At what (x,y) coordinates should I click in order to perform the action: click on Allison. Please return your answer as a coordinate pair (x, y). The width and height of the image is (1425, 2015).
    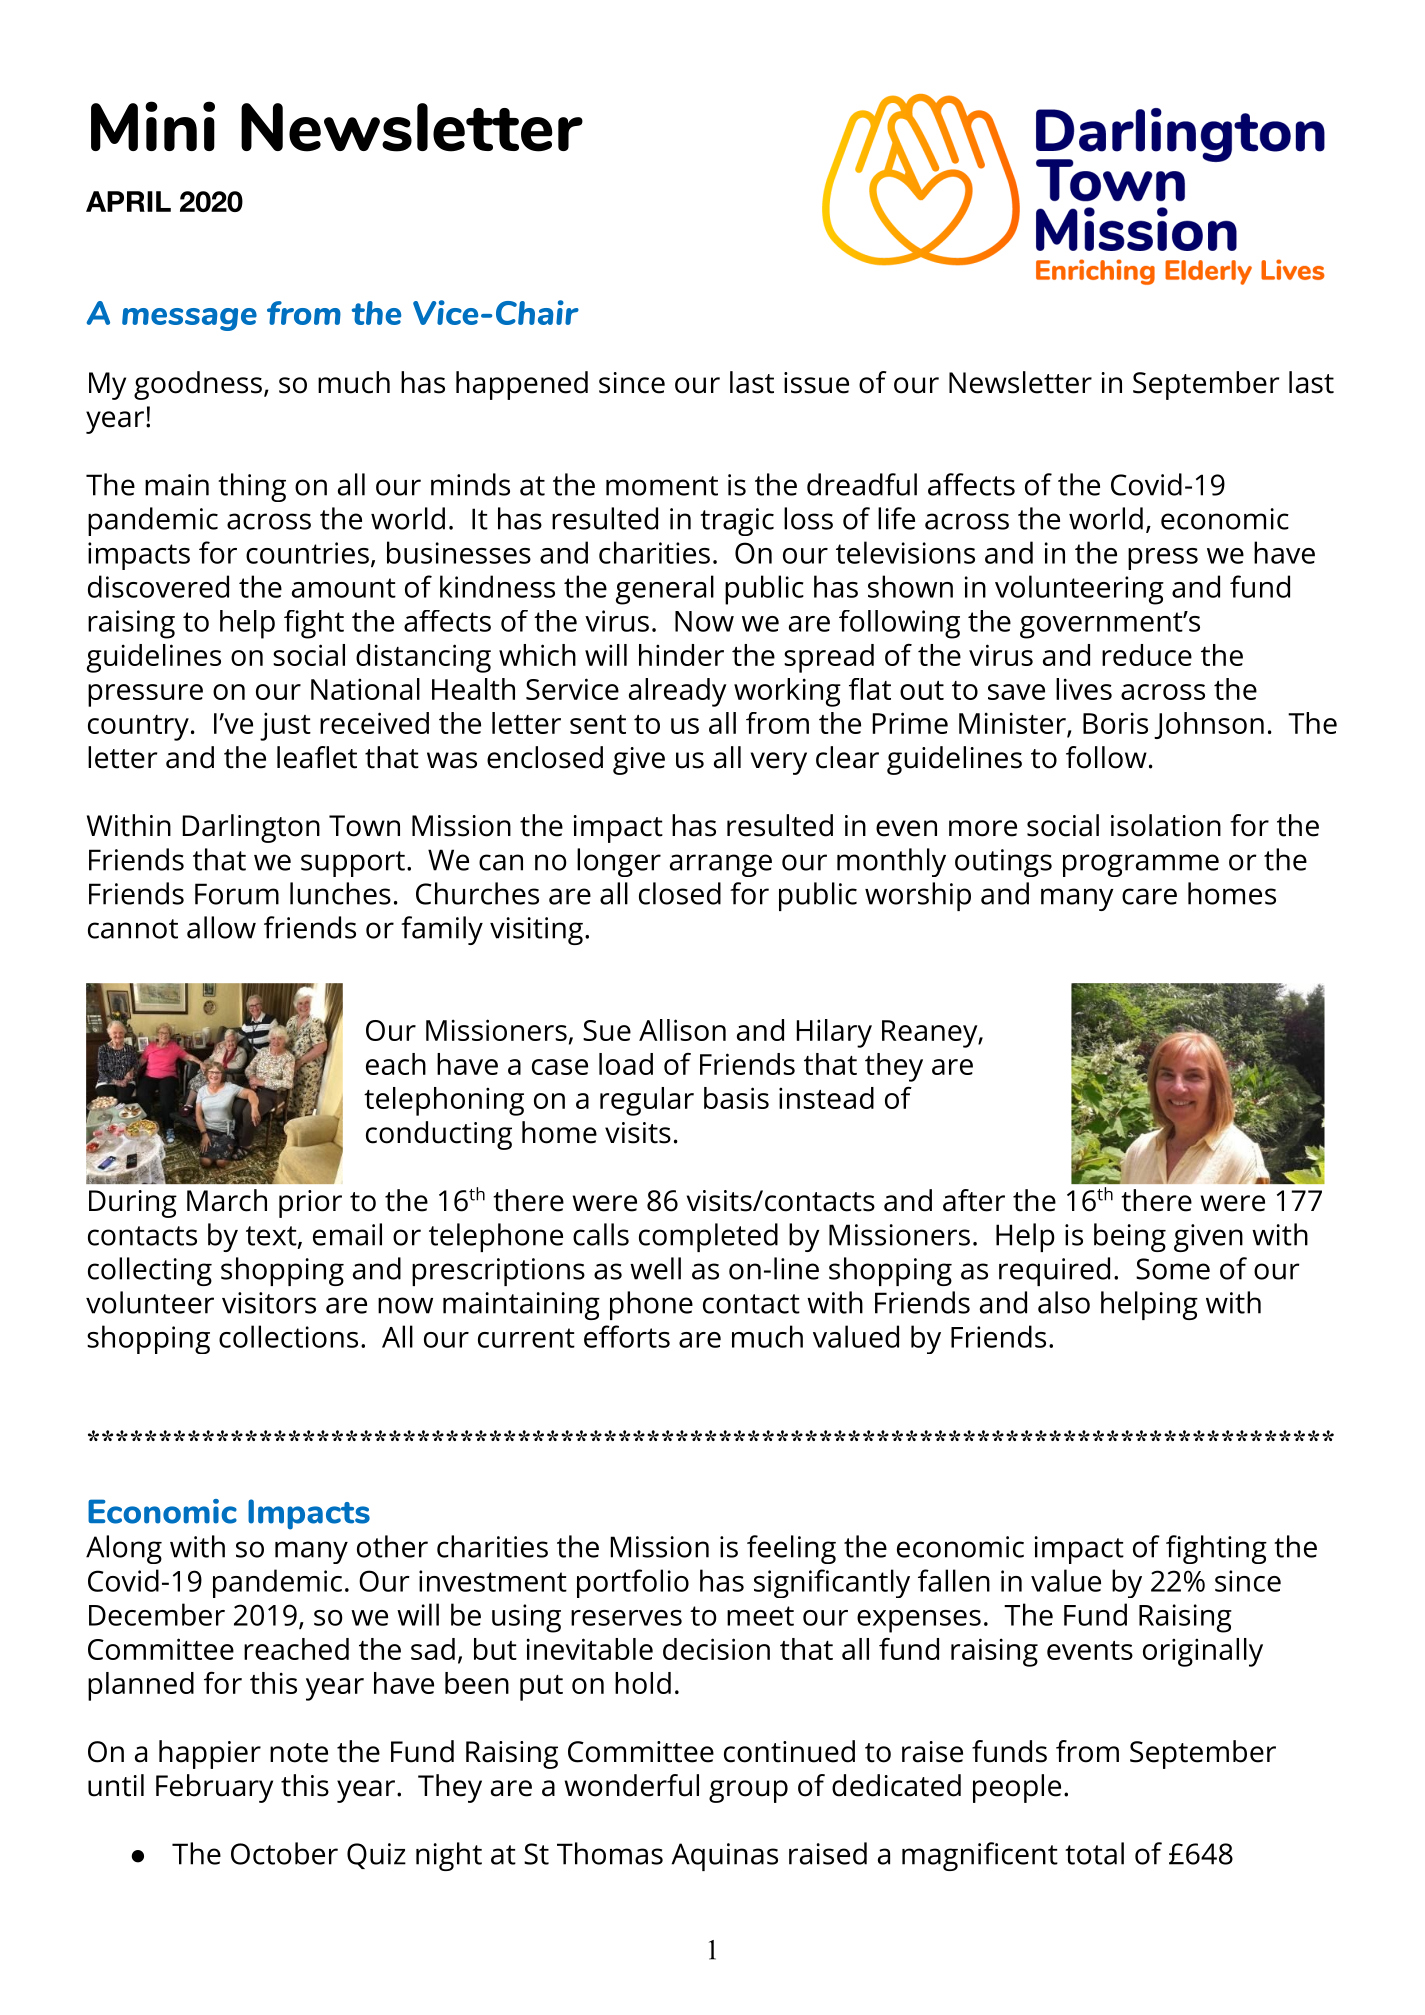
    Looking at the image, I should click on (682, 1030).
